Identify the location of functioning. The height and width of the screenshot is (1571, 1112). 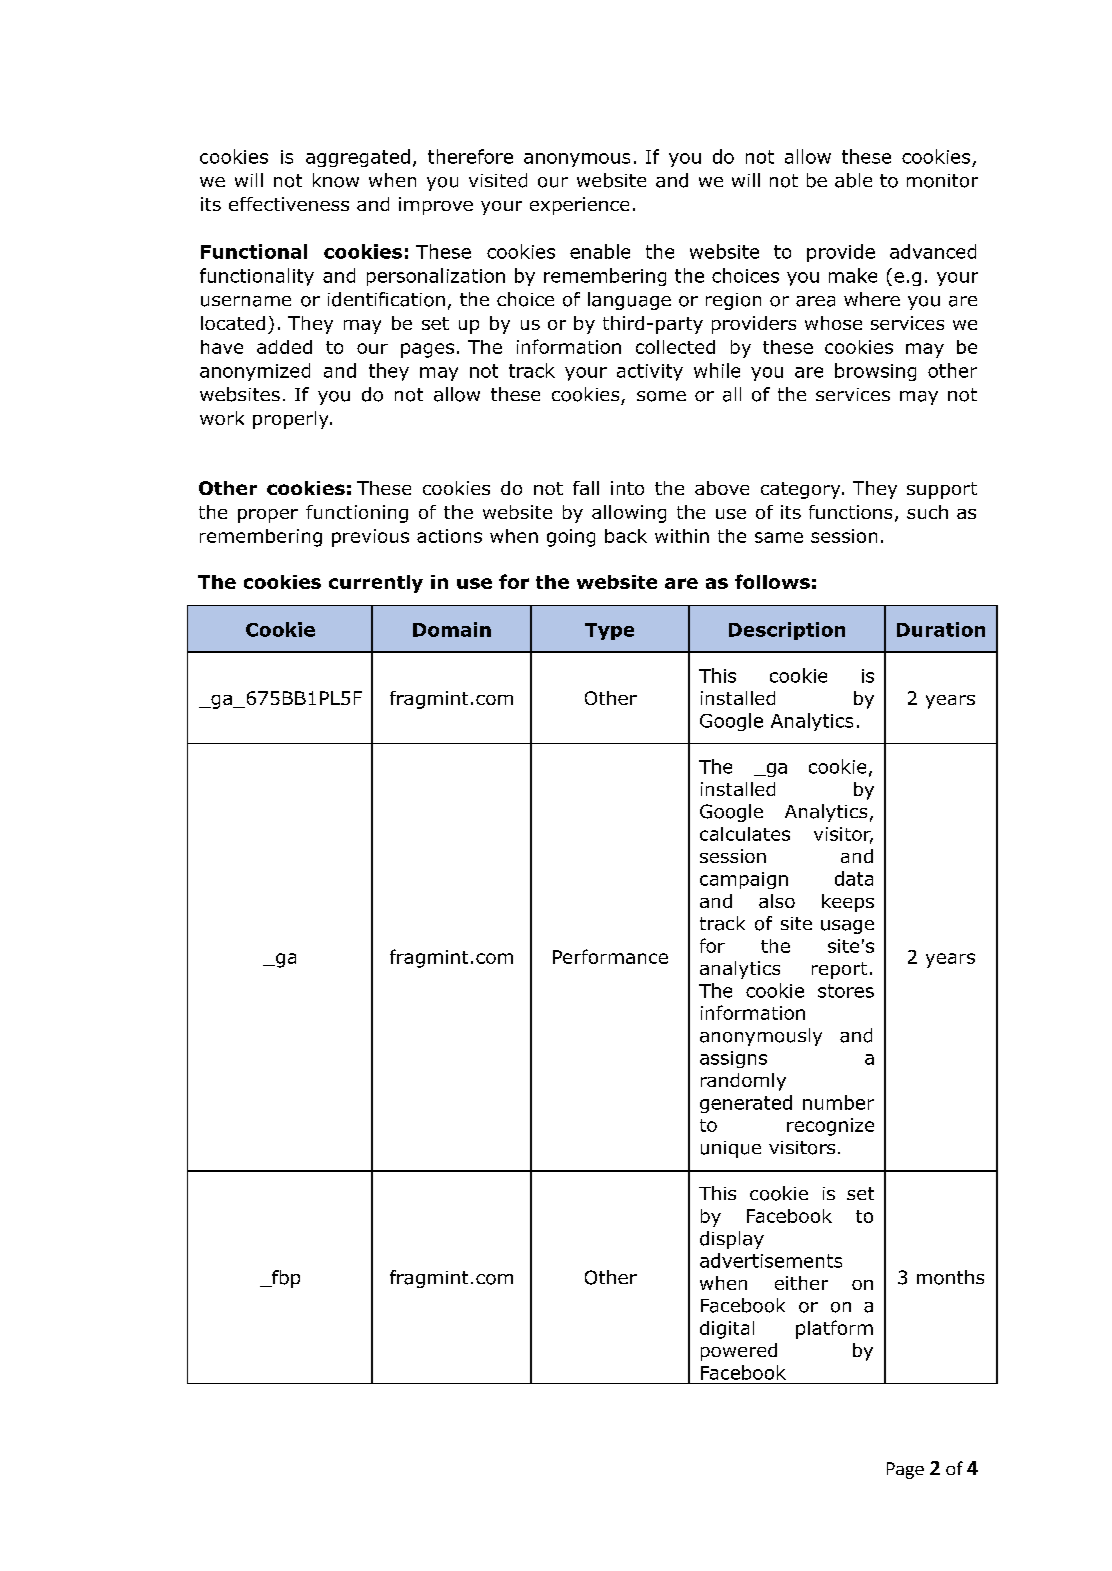
(357, 514).
